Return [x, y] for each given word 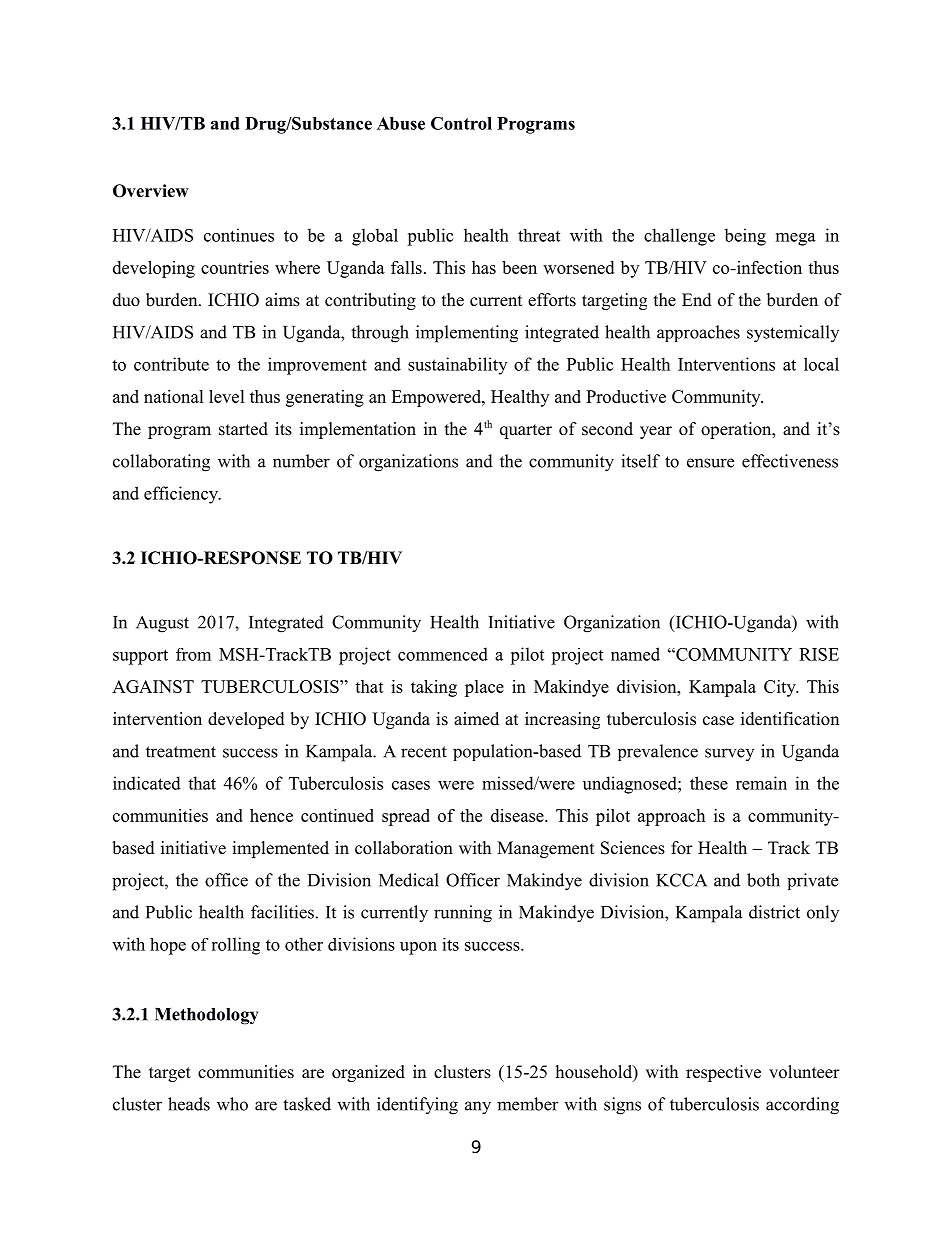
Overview [151, 191]
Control [461, 123]
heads [189, 1104]
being [745, 237]
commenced [443, 654]
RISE [819, 654]
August [162, 624]
